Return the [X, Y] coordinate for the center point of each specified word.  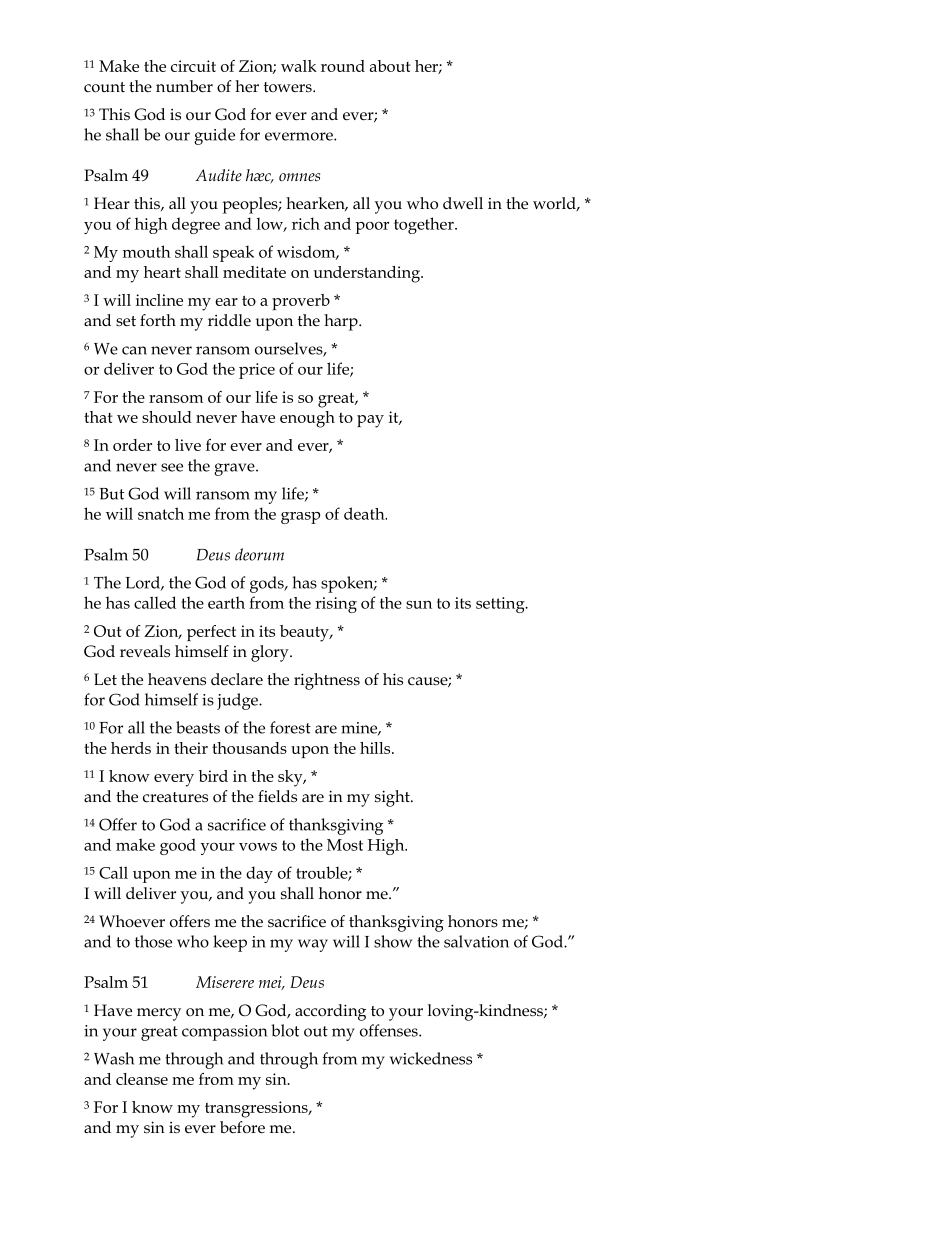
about [390, 66]
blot [285, 1030]
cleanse [142, 1079]
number [184, 86]
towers [289, 87]
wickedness [431, 1058]
